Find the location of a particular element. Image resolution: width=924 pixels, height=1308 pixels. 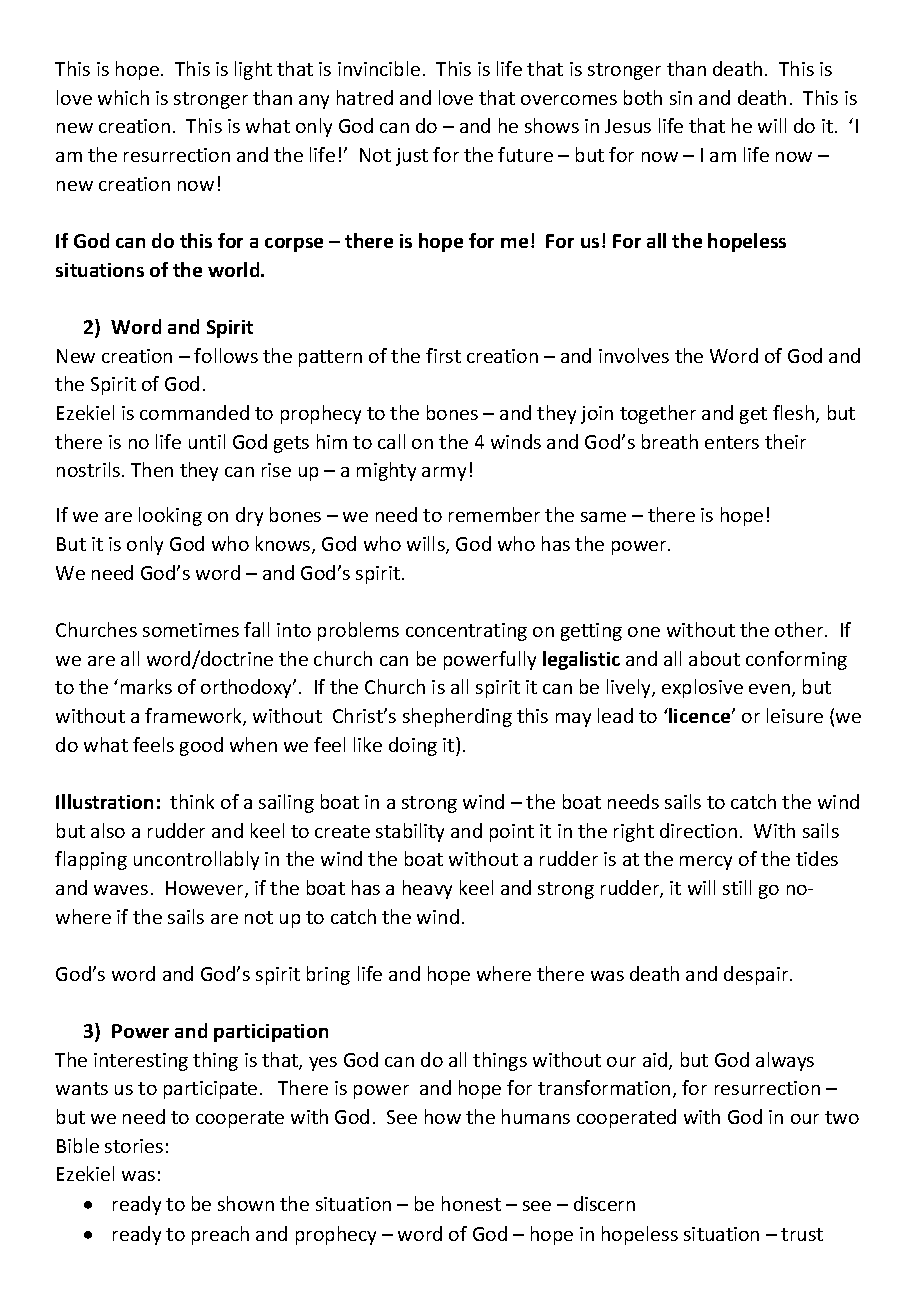

stability is located at coordinates (410, 832).
